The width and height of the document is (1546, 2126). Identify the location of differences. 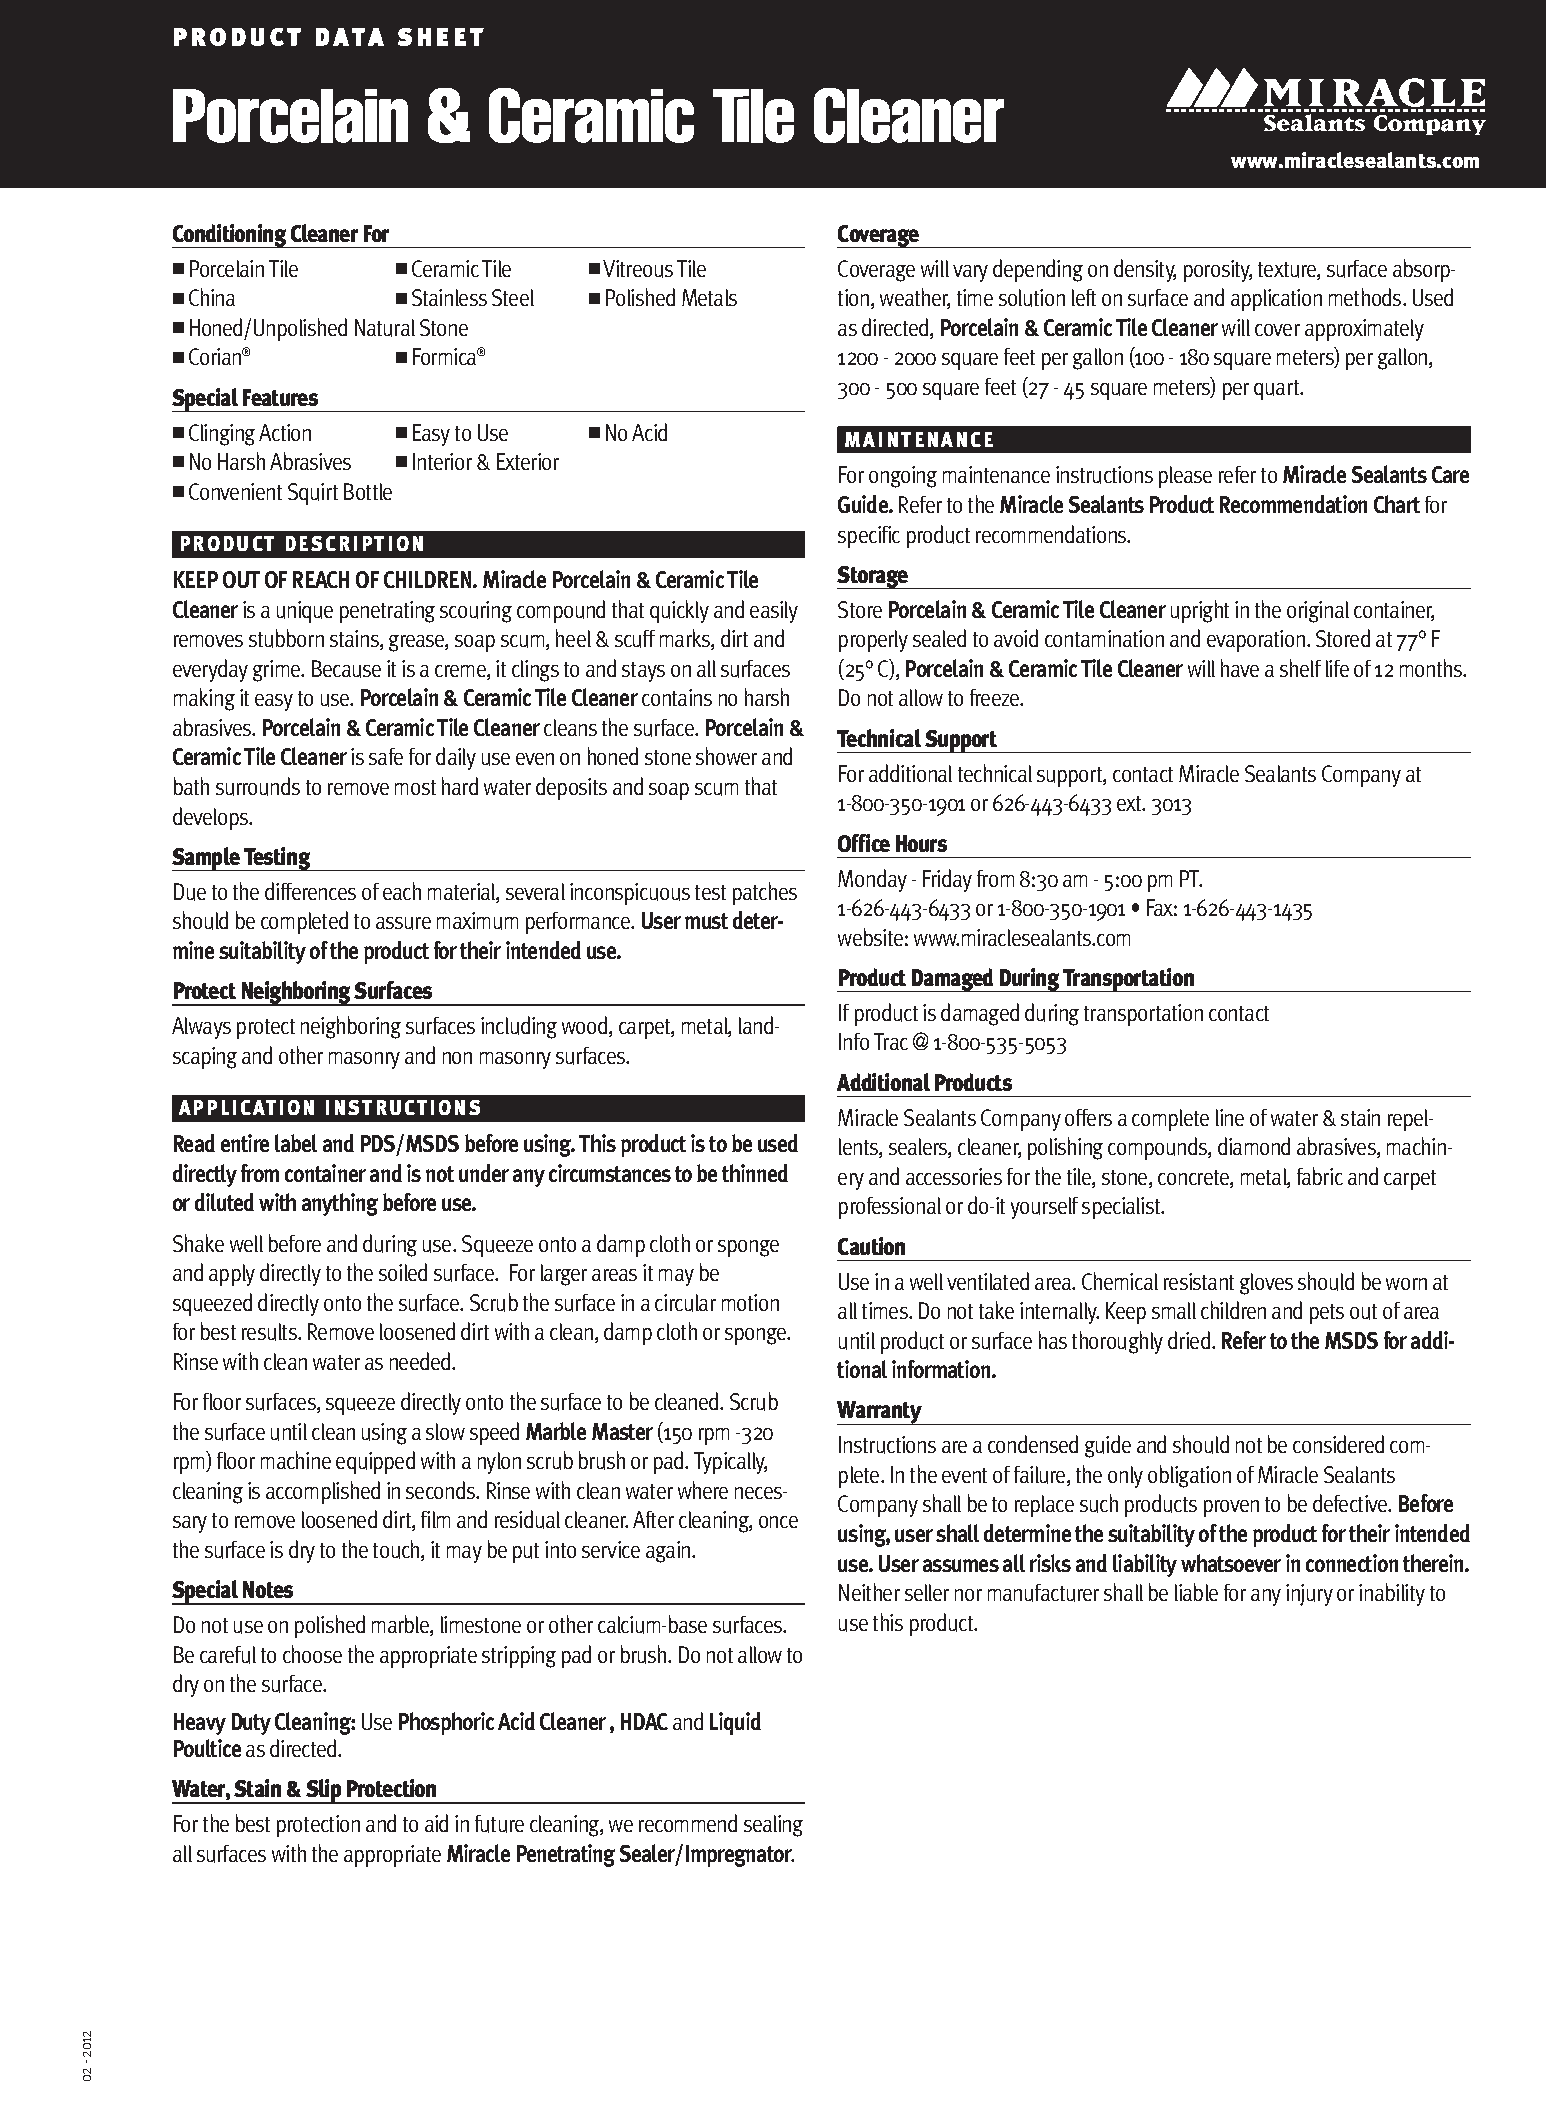
(310, 891).
